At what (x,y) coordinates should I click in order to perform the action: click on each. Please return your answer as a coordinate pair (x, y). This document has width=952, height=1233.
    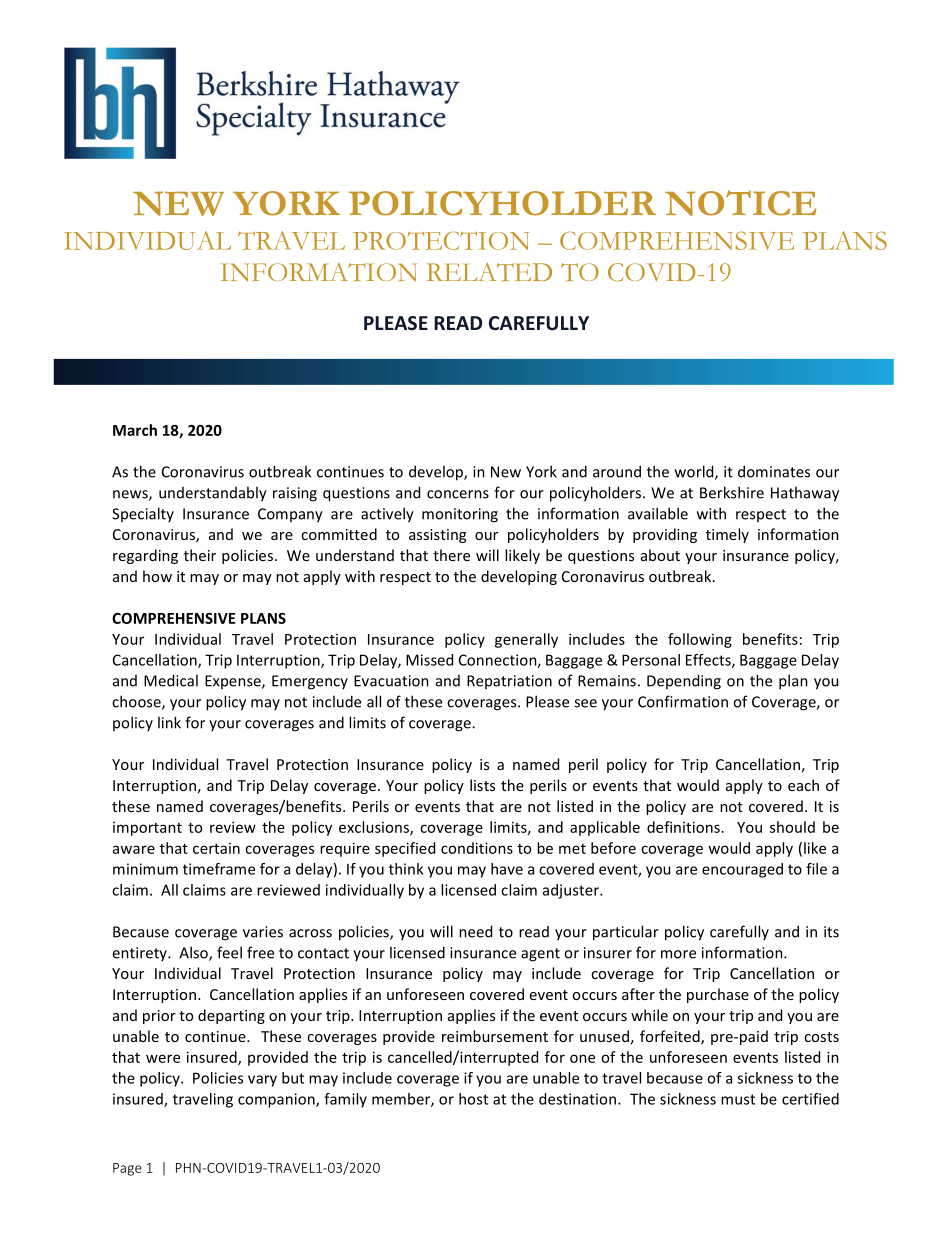
    Looking at the image, I should click on (803, 785).
